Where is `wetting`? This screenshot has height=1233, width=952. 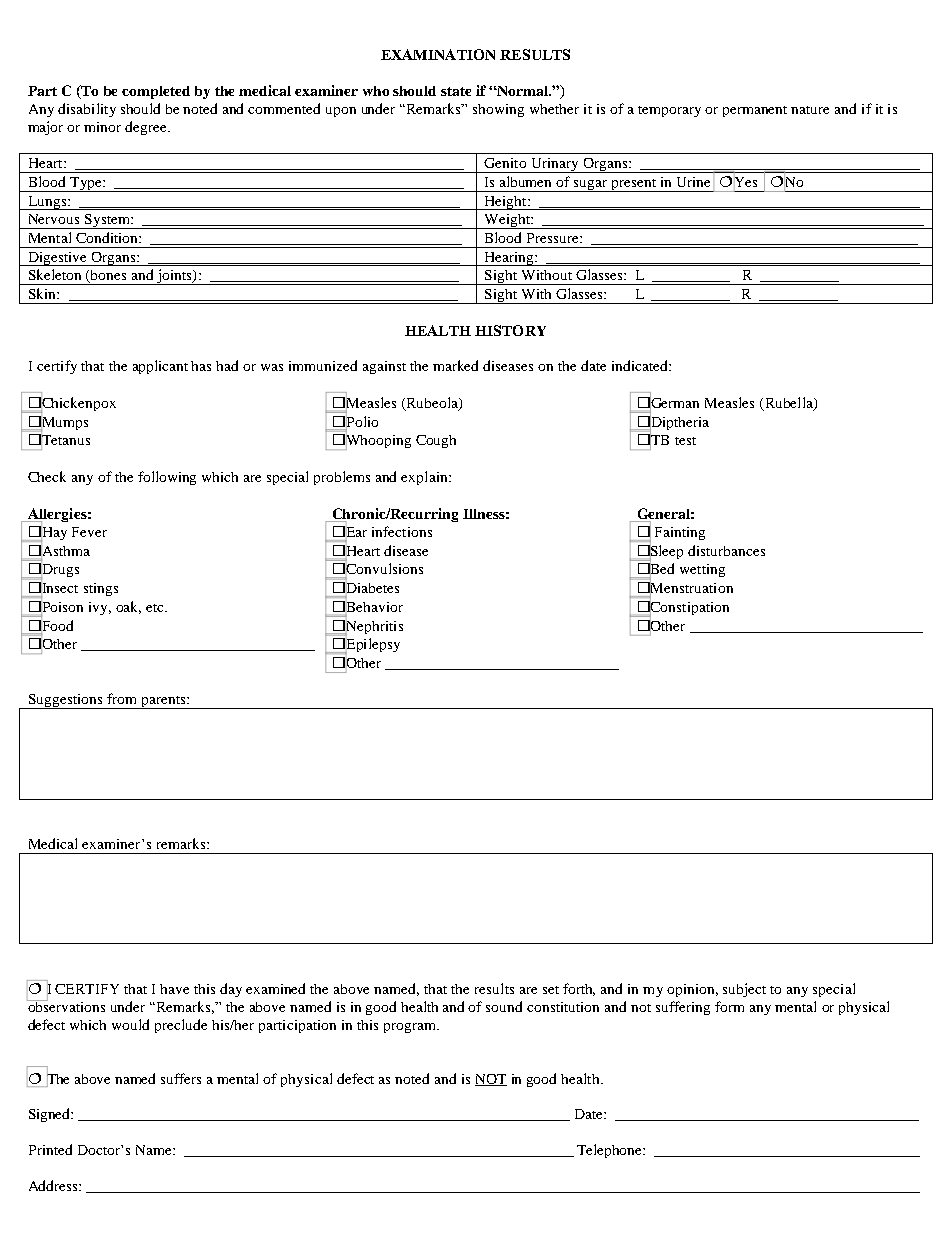
wetting is located at coordinates (702, 570).
